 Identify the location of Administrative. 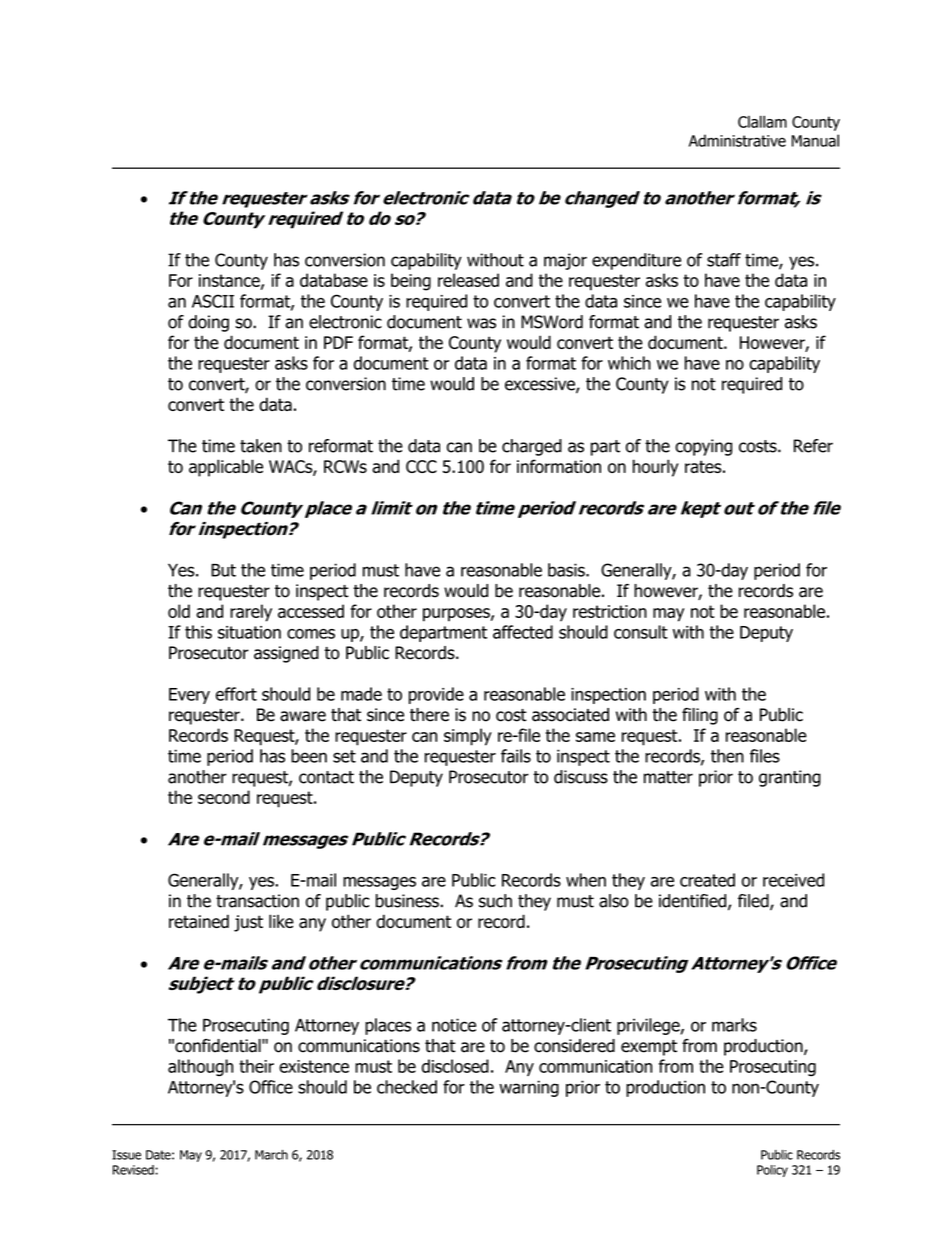
(737, 140).
